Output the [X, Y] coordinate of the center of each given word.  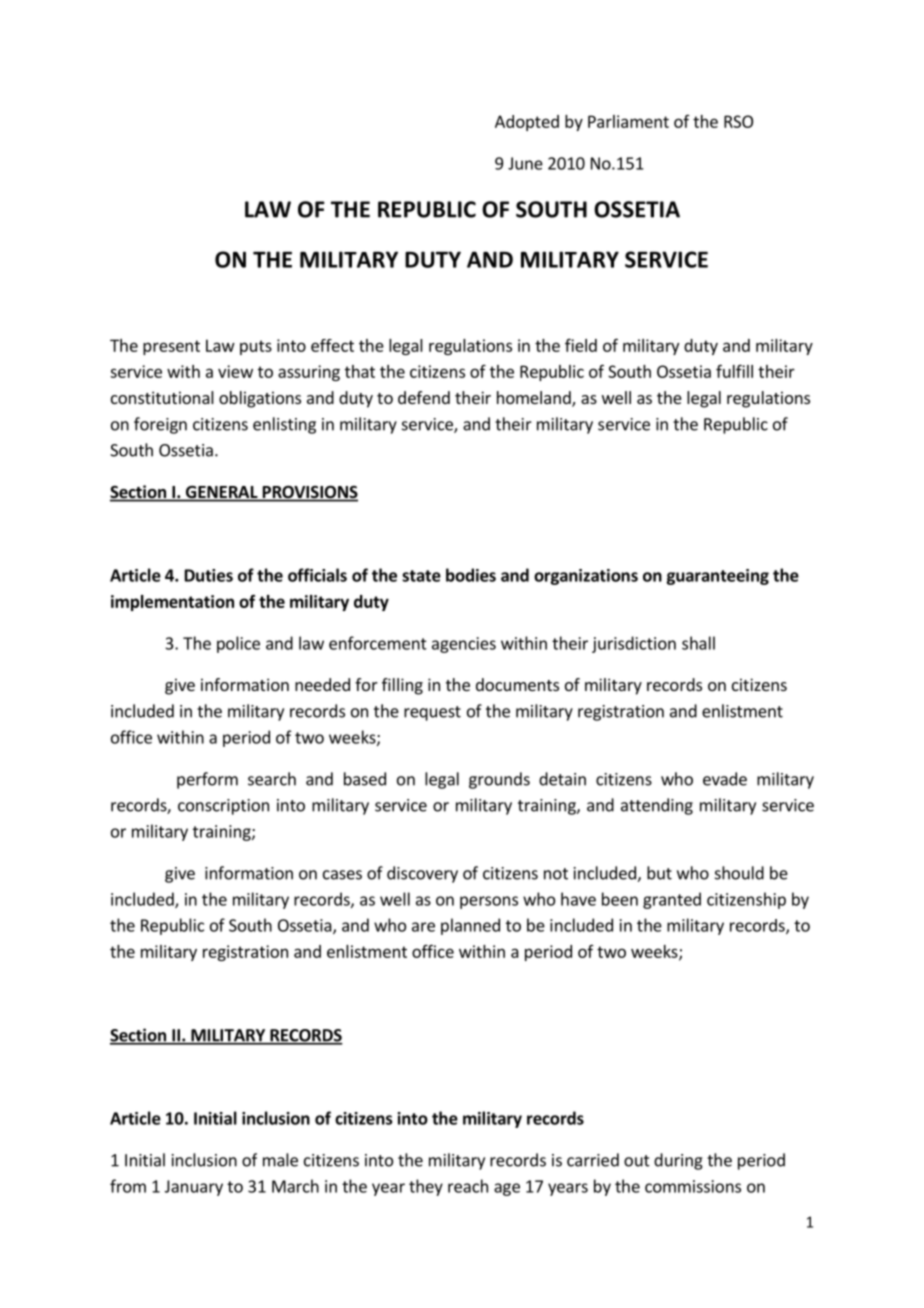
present [171, 347]
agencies [464, 645]
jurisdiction [634, 644]
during [678, 1161]
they [426, 1187]
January [194, 1188]
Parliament [628, 121]
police [238, 644]
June [525, 163]
